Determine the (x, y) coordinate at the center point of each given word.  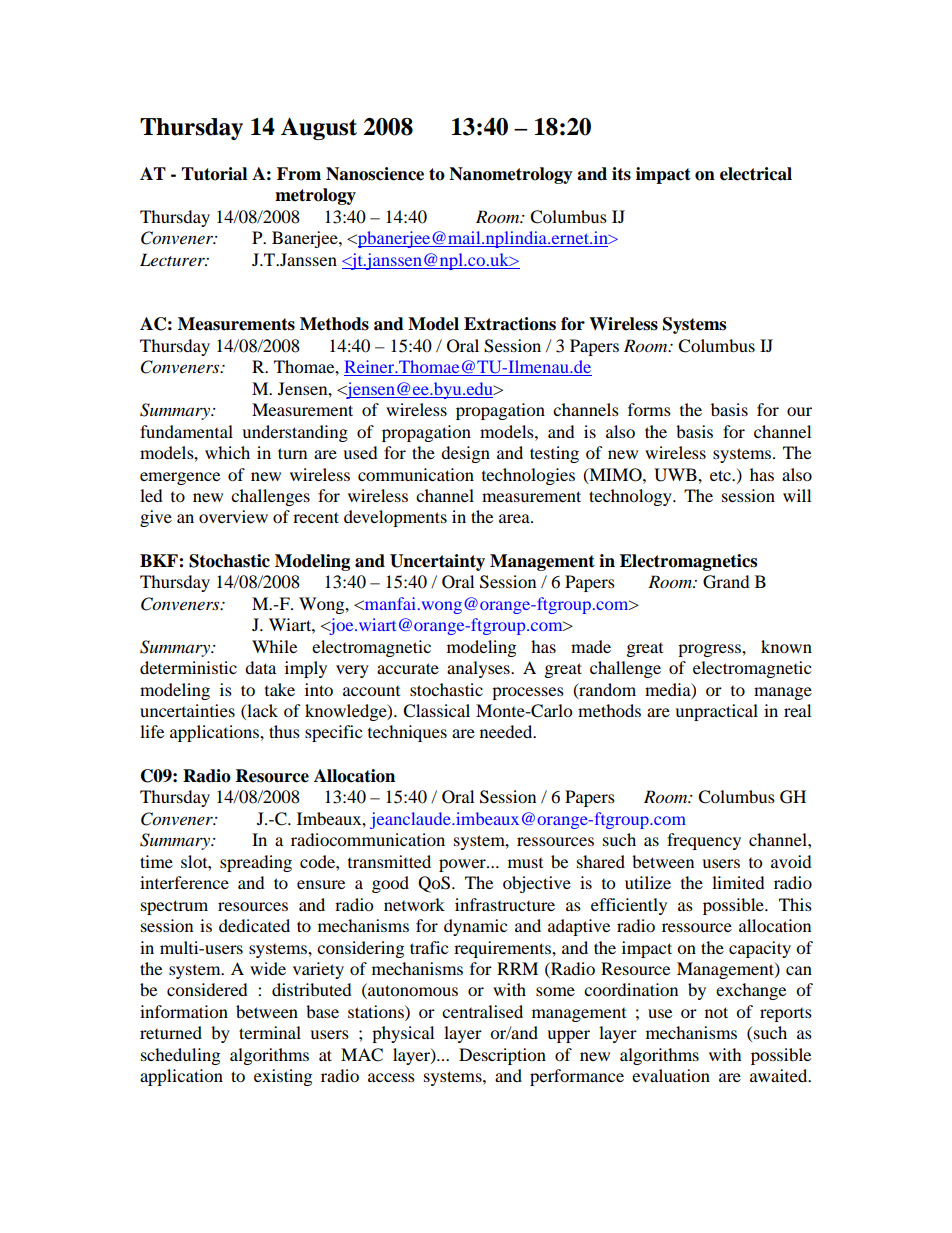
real (797, 710)
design (465, 454)
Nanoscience (375, 174)
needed (507, 731)
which (227, 452)
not (716, 1012)
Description (502, 1056)
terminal (270, 1032)
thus (284, 731)
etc (721, 475)
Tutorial (214, 174)
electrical (756, 174)
